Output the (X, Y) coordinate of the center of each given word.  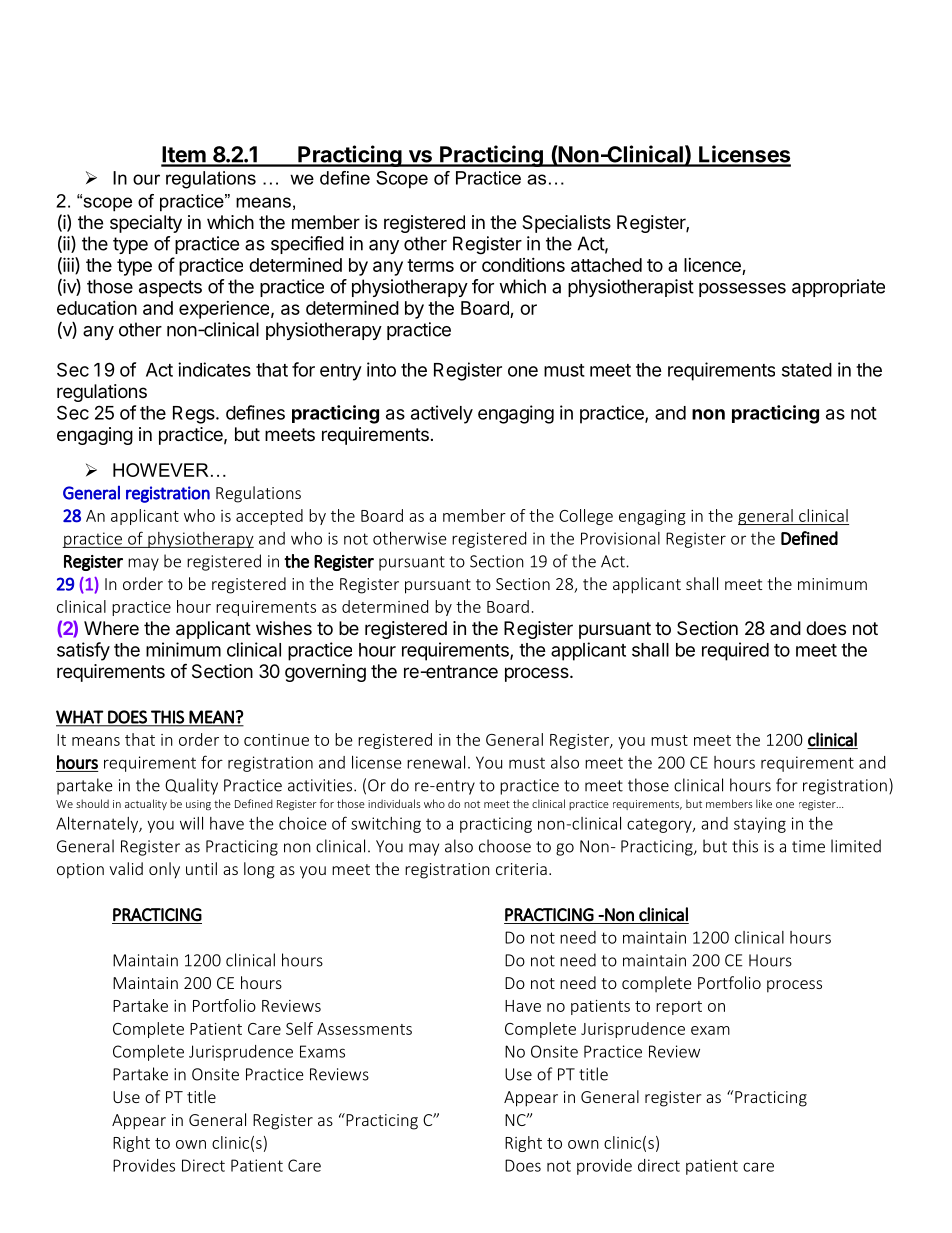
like (764, 803)
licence (713, 266)
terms (430, 265)
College (586, 517)
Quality (191, 786)
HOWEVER (161, 470)
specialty (146, 224)
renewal (436, 762)
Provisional (620, 538)
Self (299, 1028)
